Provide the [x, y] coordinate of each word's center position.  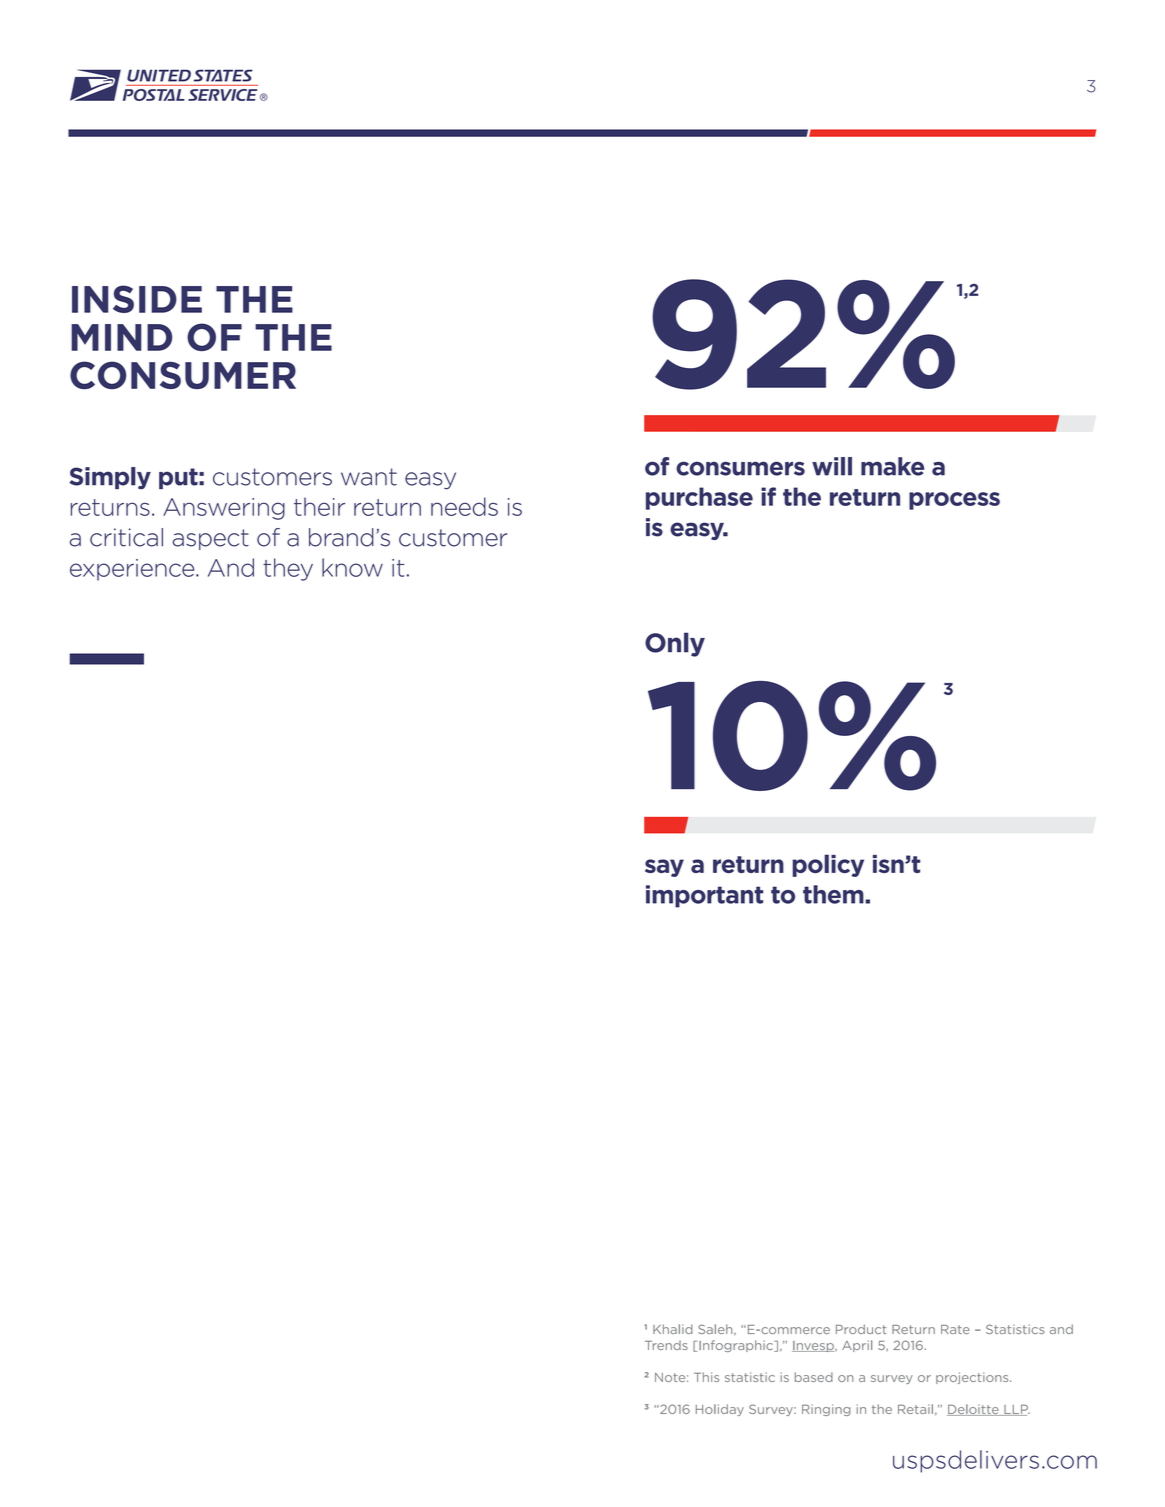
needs [464, 506]
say [664, 868]
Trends [666, 1345]
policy [828, 865]
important [704, 896]
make [892, 466]
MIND [121, 337]
